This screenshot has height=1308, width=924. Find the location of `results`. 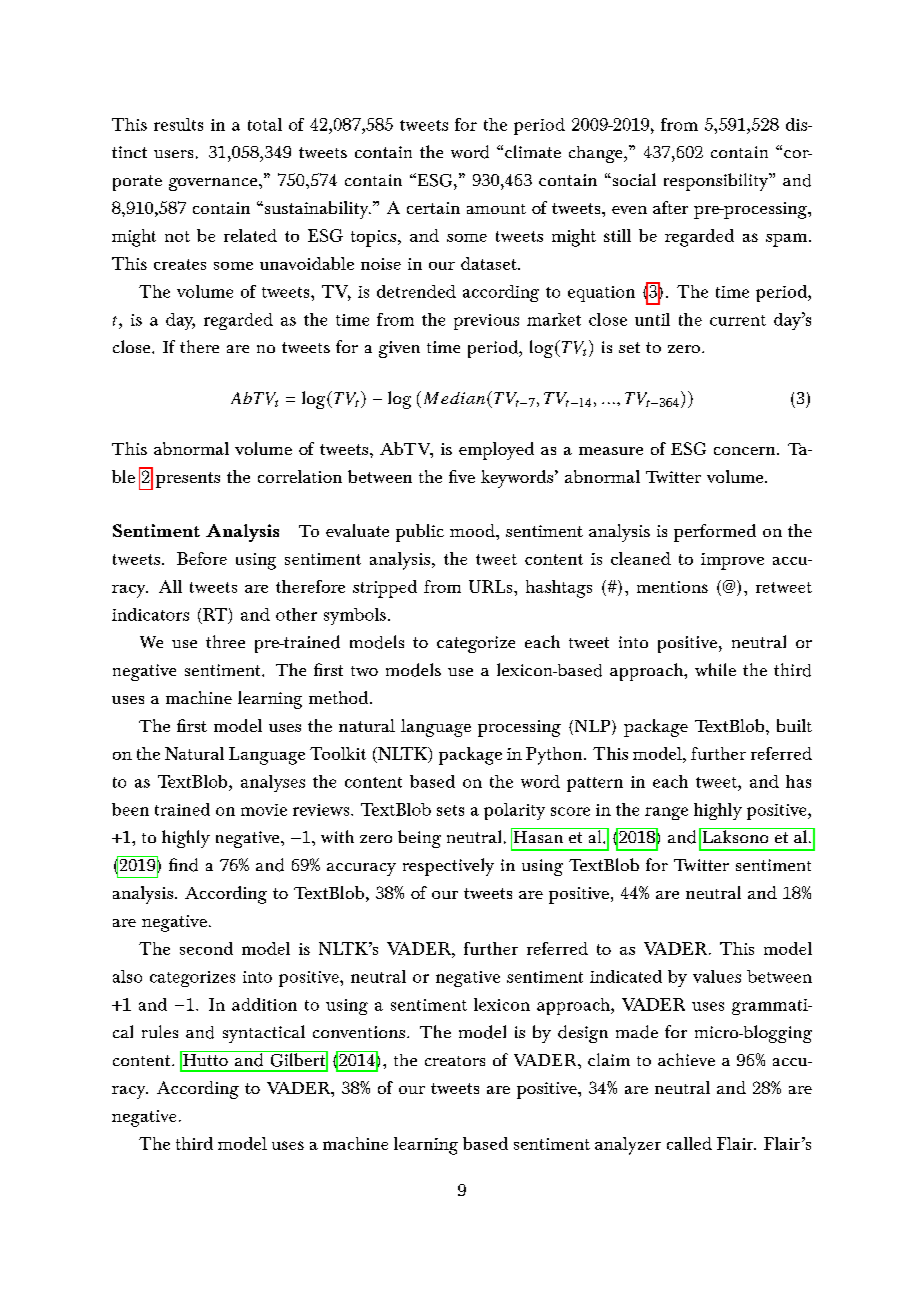

results is located at coordinates (178, 124).
